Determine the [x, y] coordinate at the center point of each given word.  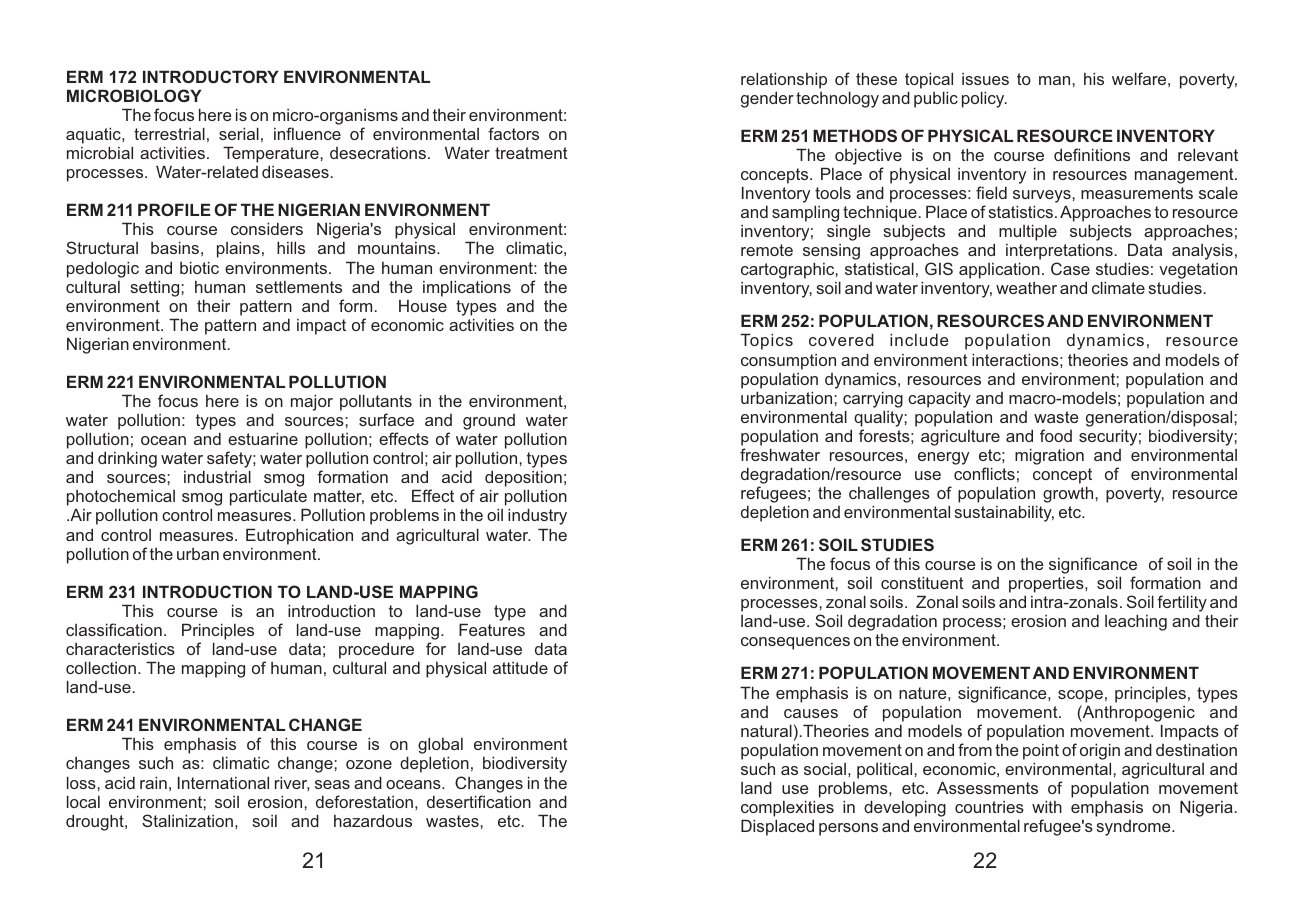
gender [767, 99]
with [1047, 806]
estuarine [263, 438]
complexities [787, 808]
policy [984, 99]
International [223, 782]
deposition [523, 480]
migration [1049, 456]
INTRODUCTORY [211, 76]
